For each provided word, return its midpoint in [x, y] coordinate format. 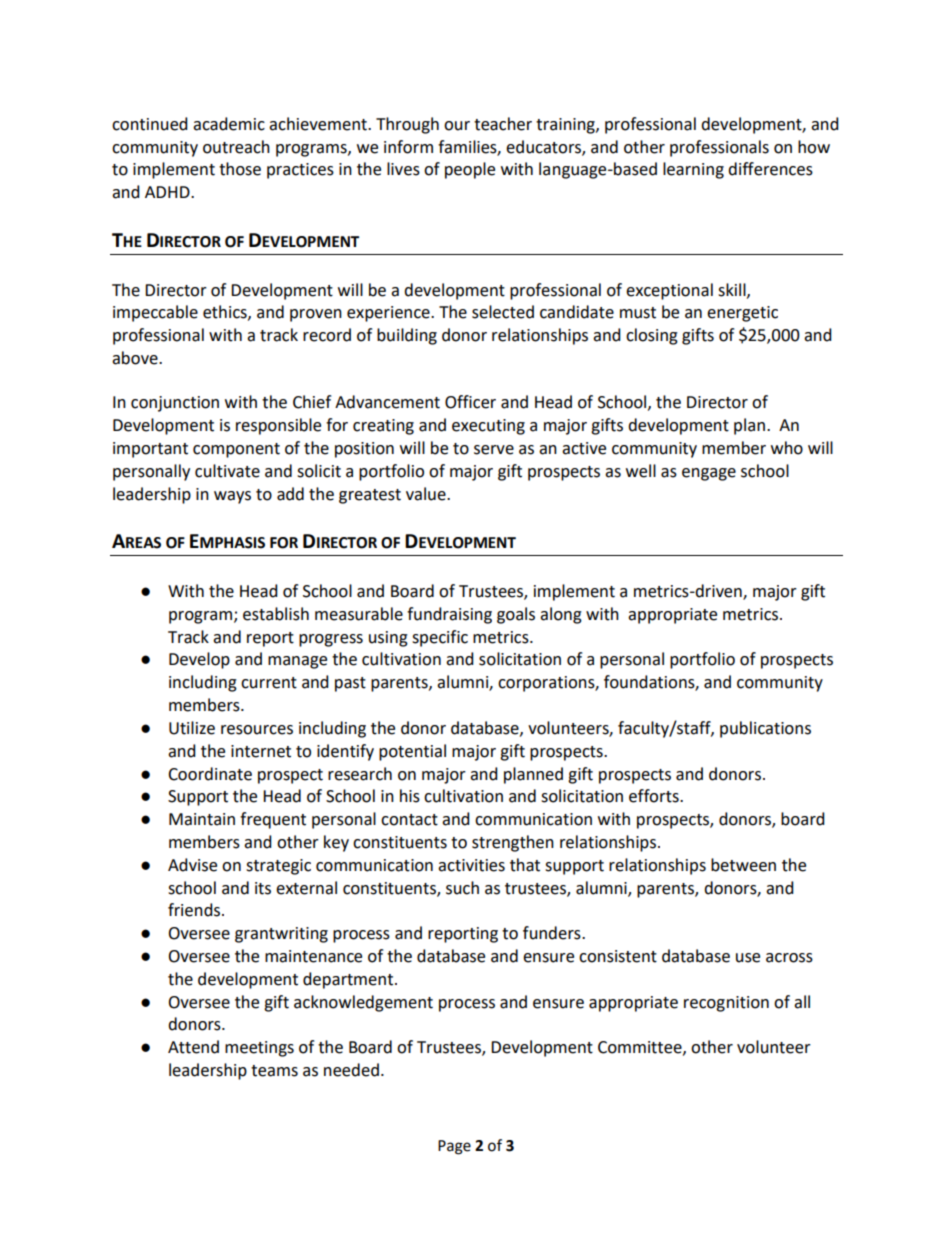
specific [440, 638]
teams [274, 1071]
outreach [236, 147]
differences [770, 169]
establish [276, 614]
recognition [726, 1004]
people [470, 170]
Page [454, 1147]
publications [765, 729]
